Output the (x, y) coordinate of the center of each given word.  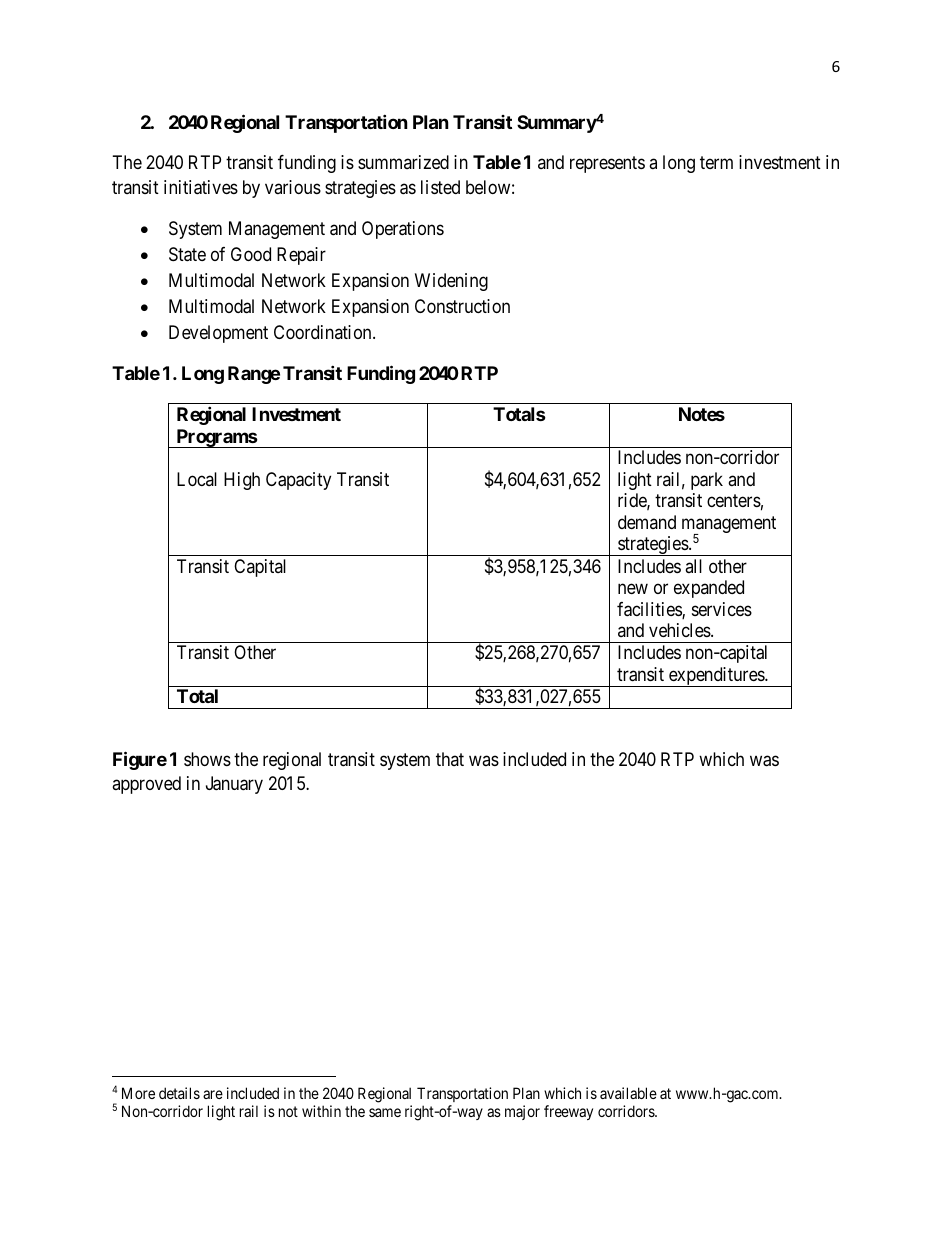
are (213, 1094)
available (628, 1093)
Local (197, 479)
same (385, 1112)
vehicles (680, 630)
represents (607, 164)
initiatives (201, 187)
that (450, 759)
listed (440, 187)
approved (146, 785)
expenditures (716, 677)
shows (207, 759)
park (707, 481)
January (234, 785)
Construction (462, 306)
